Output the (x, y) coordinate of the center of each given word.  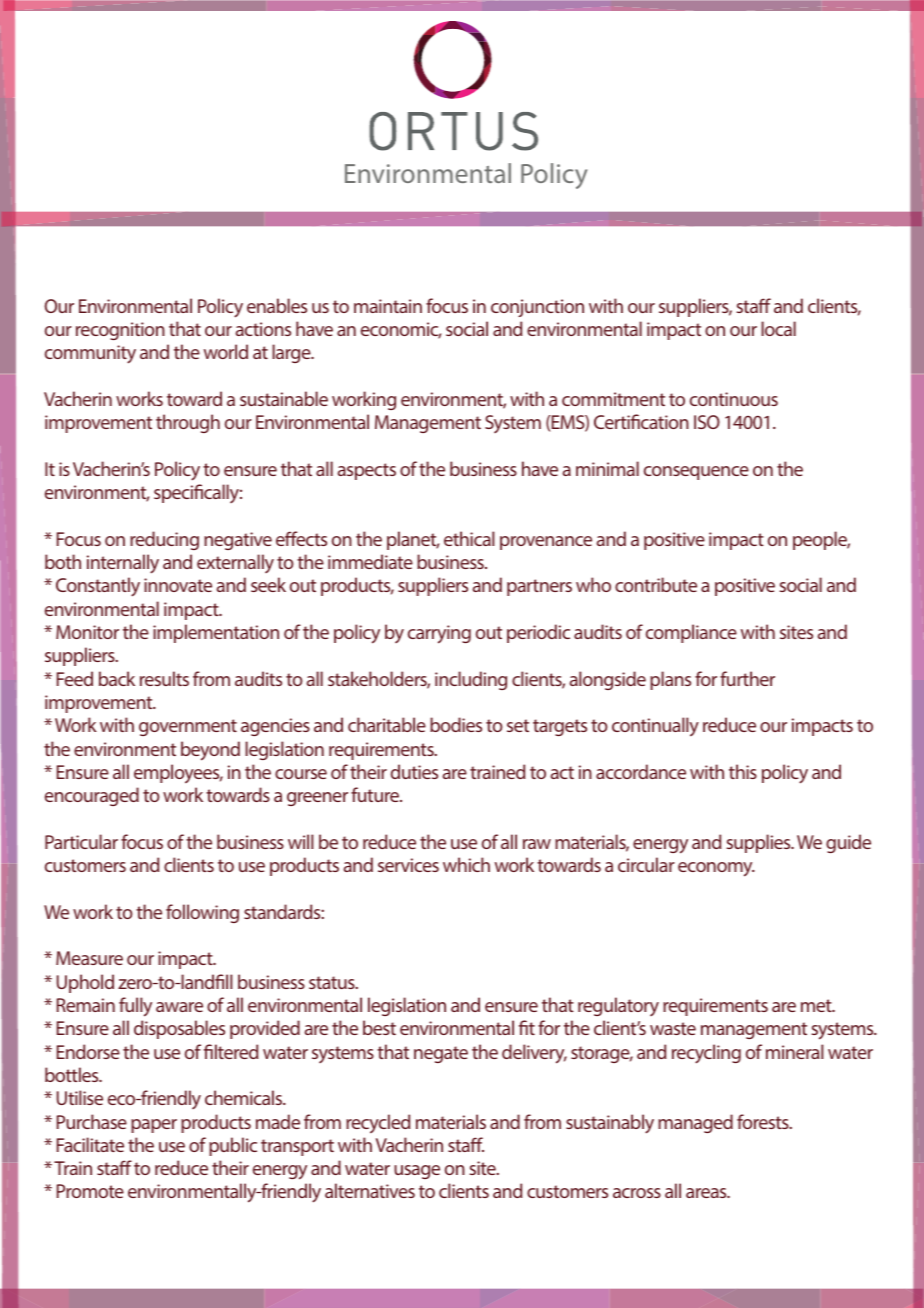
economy (716, 869)
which (466, 864)
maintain (388, 306)
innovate (178, 585)
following (202, 913)
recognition (120, 331)
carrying (439, 634)
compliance (691, 633)
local (778, 328)
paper (154, 1126)
